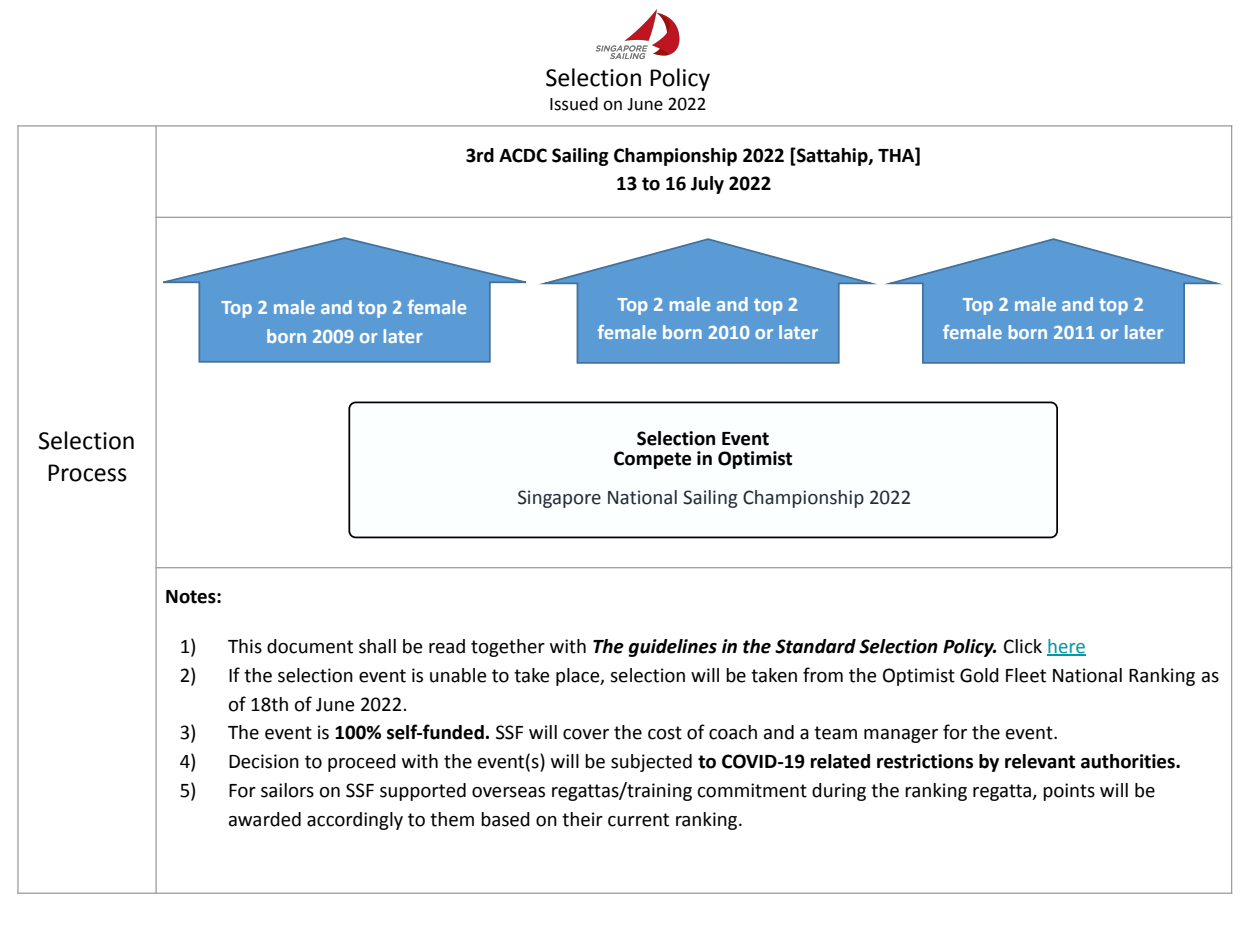 This document has height=952, width=1256. I want to click on Fleet, so click(1026, 675).
